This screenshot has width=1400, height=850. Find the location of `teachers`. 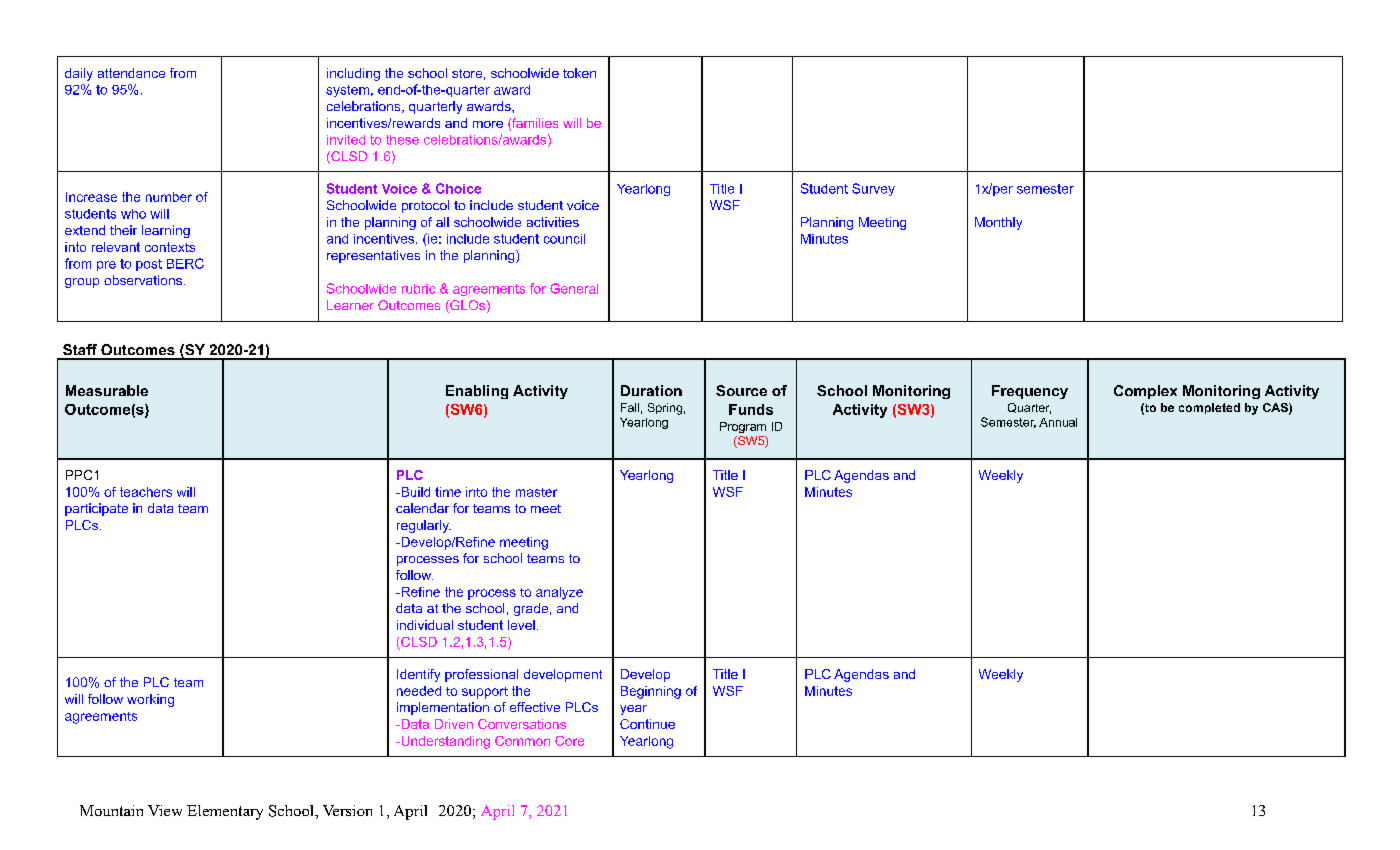

teachers is located at coordinates (146, 492).
